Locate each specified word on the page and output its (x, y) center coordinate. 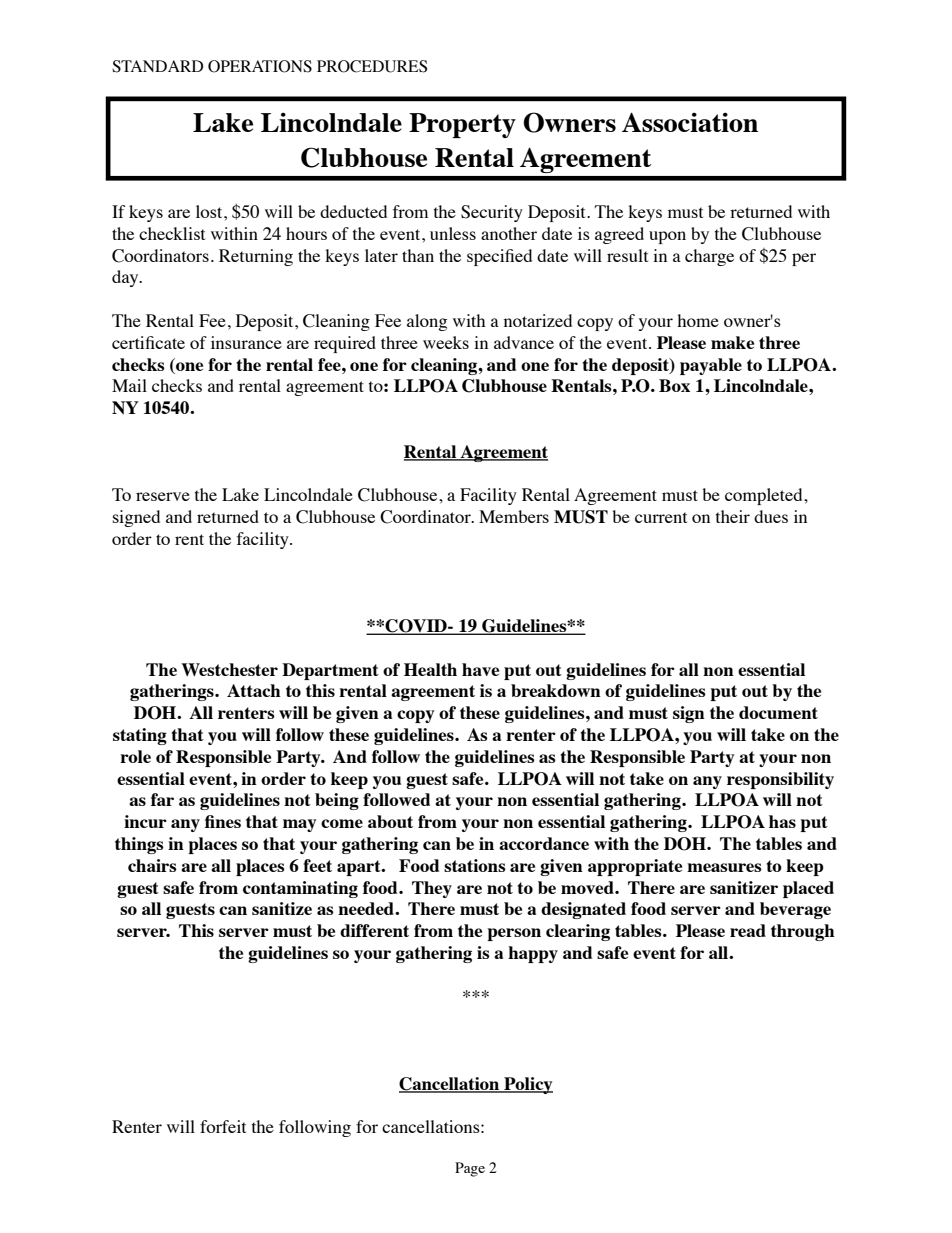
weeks (446, 342)
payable (711, 366)
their (733, 516)
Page (470, 1169)
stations (475, 865)
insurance (246, 342)
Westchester (229, 669)
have (480, 669)
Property (462, 125)
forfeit (223, 1126)
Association (690, 122)
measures (724, 867)
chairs (152, 865)
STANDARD (157, 66)
